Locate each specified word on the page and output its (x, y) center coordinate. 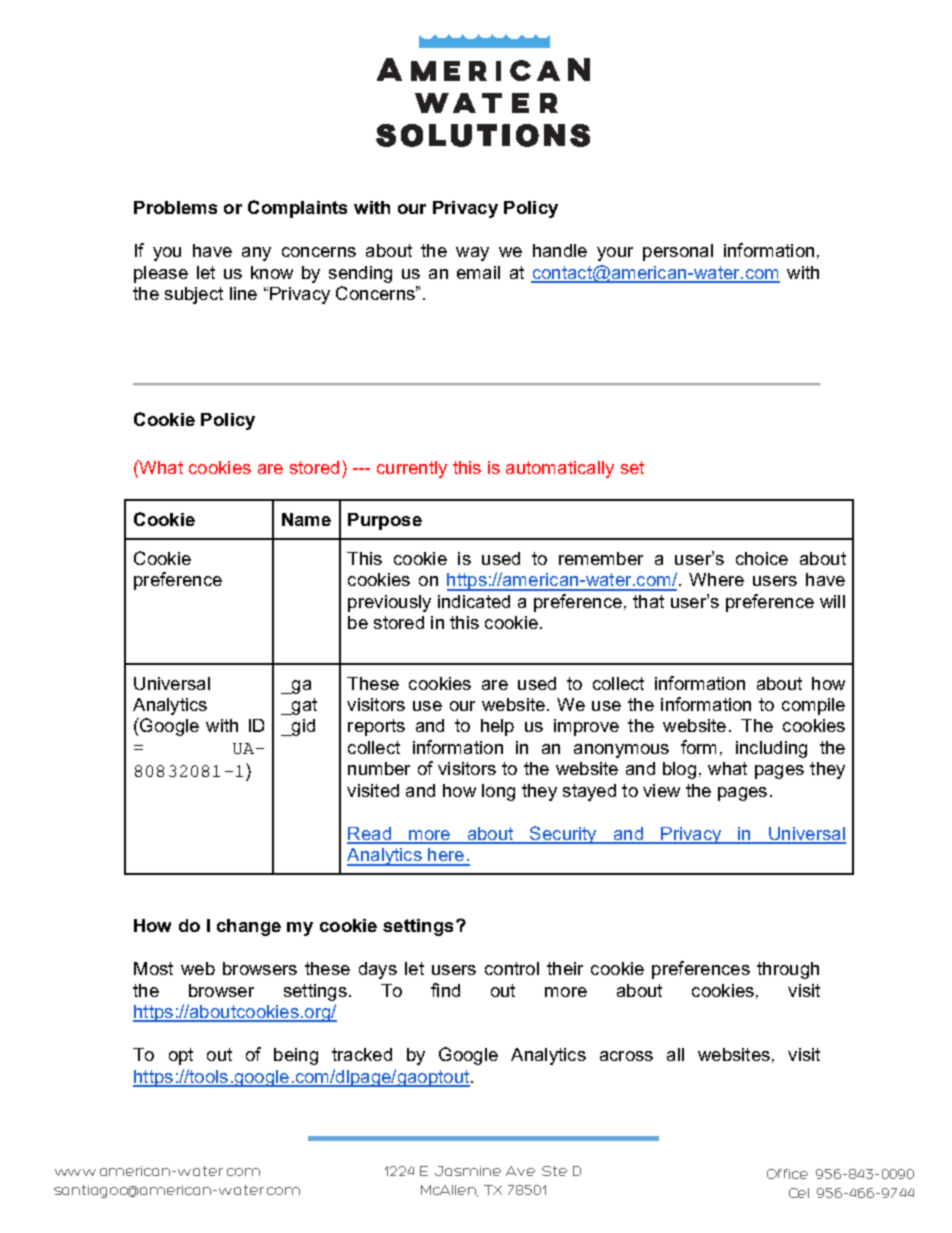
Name (306, 519)
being (296, 1056)
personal (678, 252)
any (256, 254)
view (661, 790)
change (249, 927)
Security (563, 835)
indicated (474, 601)
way (472, 254)
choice (762, 558)
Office (787, 1174)
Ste (554, 1171)
